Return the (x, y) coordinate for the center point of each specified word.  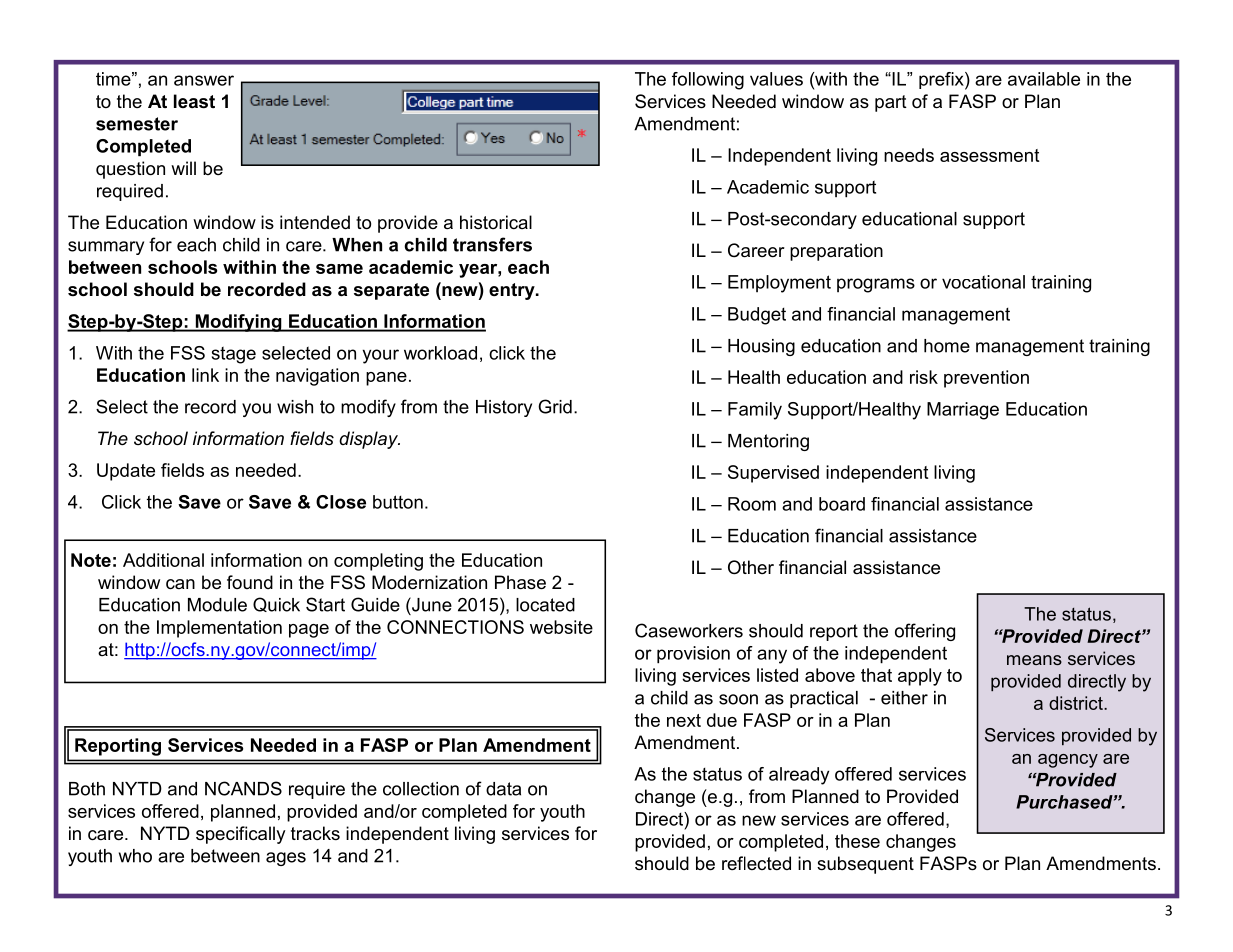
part (891, 103)
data (503, 789)
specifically (241, 835)
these (857, 841)
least (194, 101)
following (708, 81)
